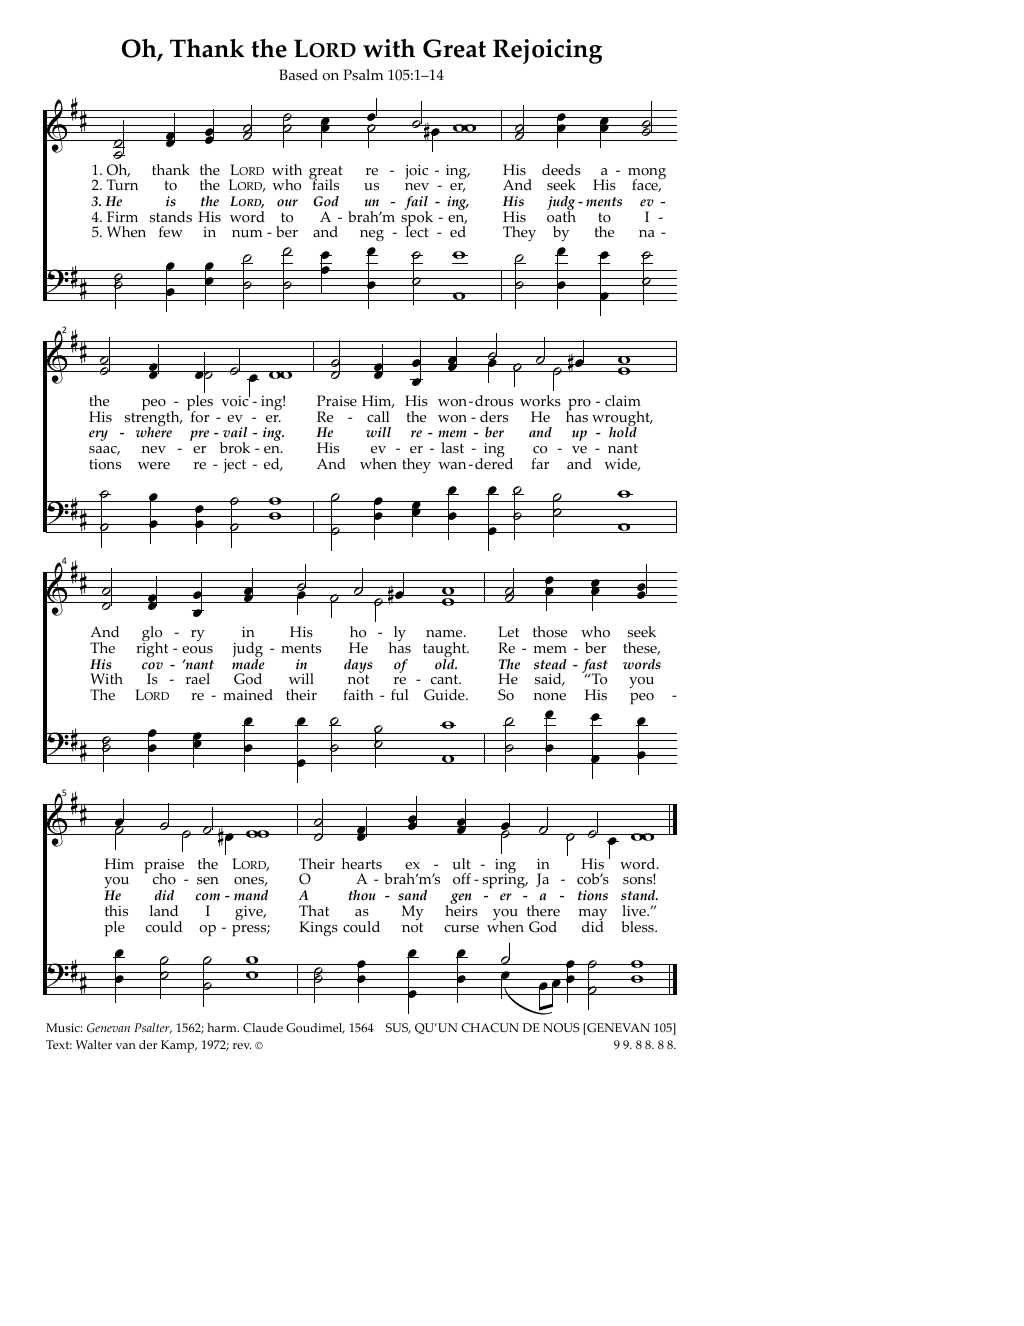  I want to click on call, so click(378, 416).
